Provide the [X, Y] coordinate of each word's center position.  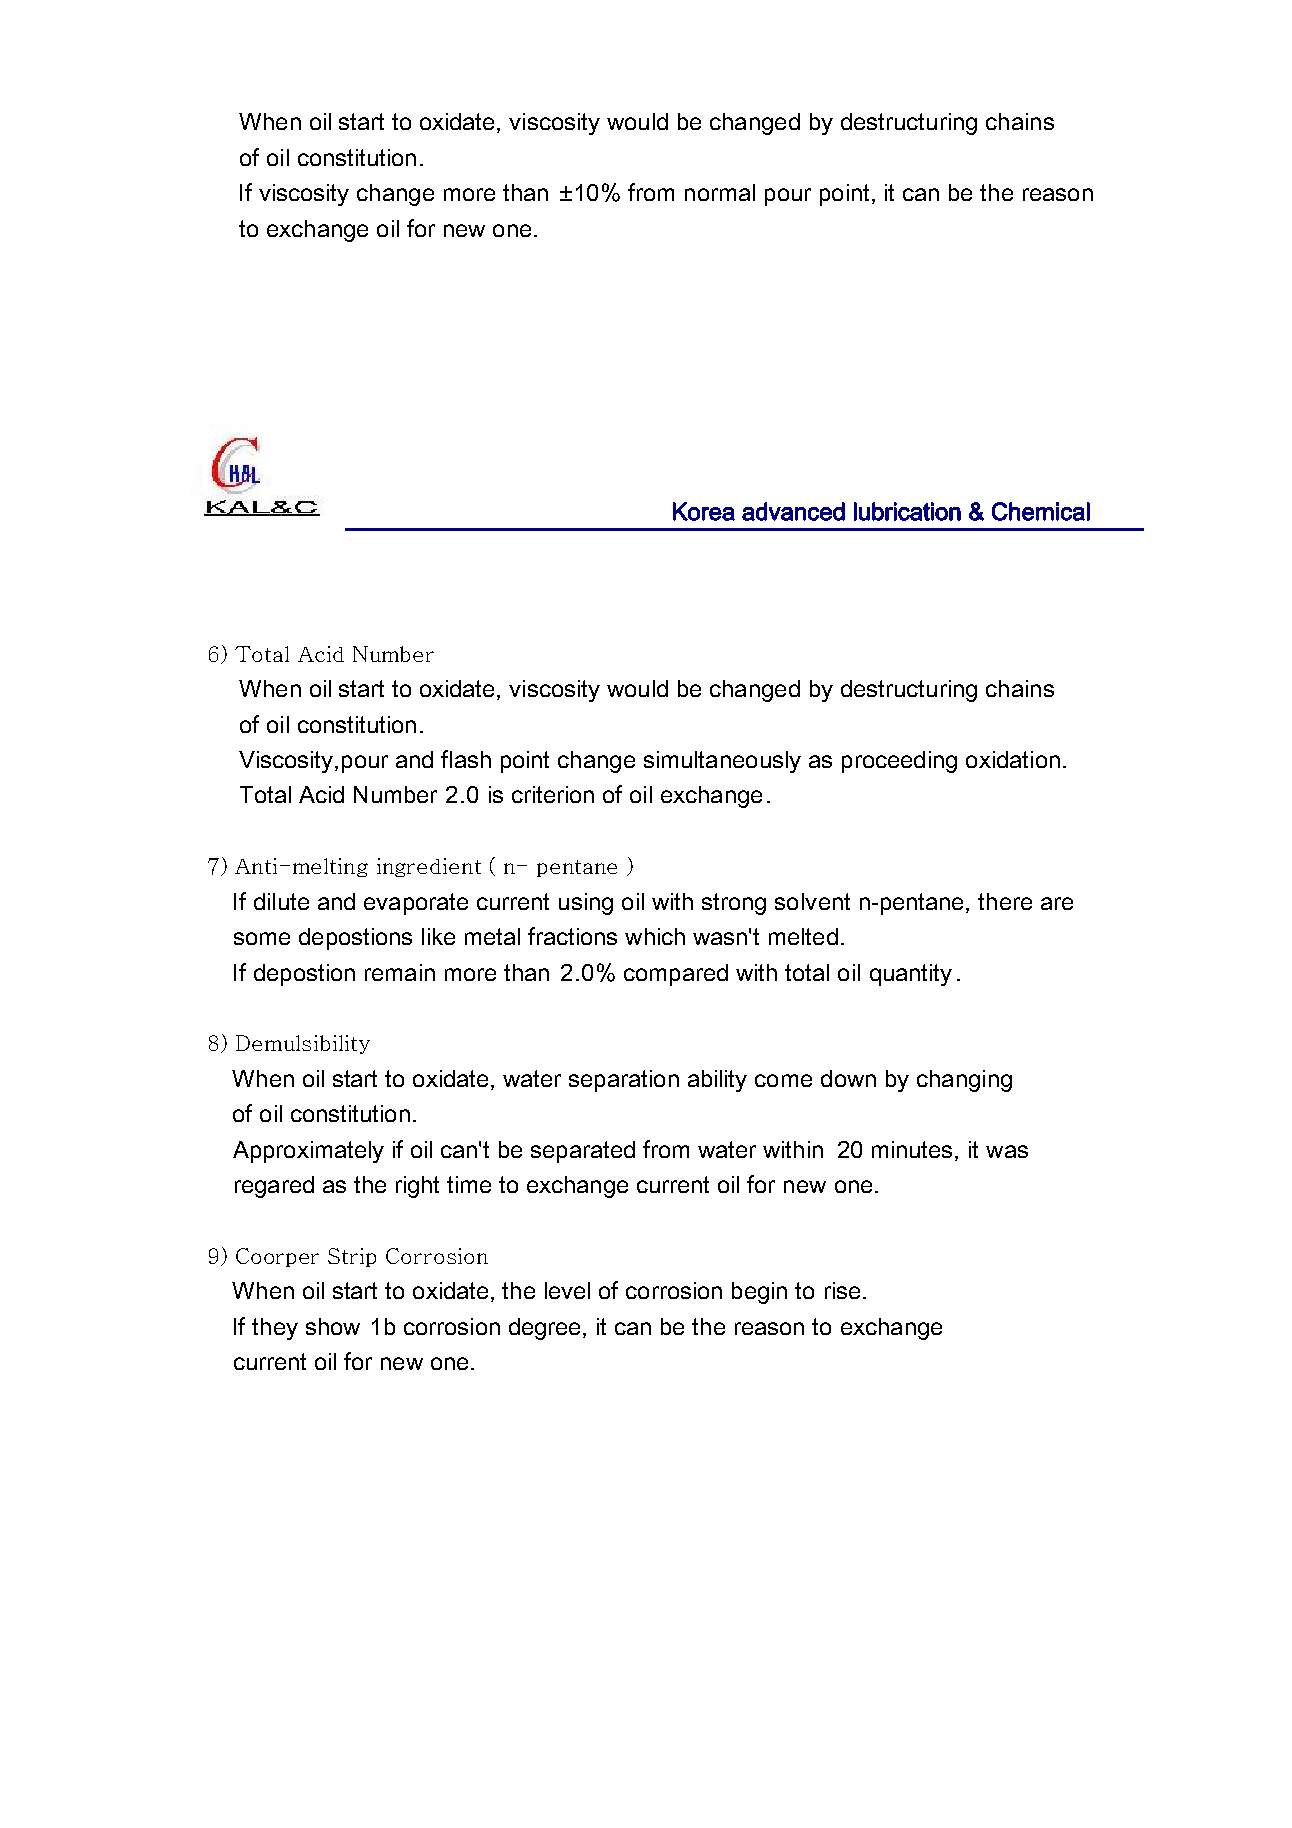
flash [466, 759]
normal [720, 192]
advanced [793, 511]
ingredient [429, 867]
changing [964, 1081]
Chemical [1041, 511]
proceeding [899, 762]
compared [676, 975]
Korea [704, 511]
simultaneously [722, 762]
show [333, 1326]
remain [400, 972]
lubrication [907, 511]
